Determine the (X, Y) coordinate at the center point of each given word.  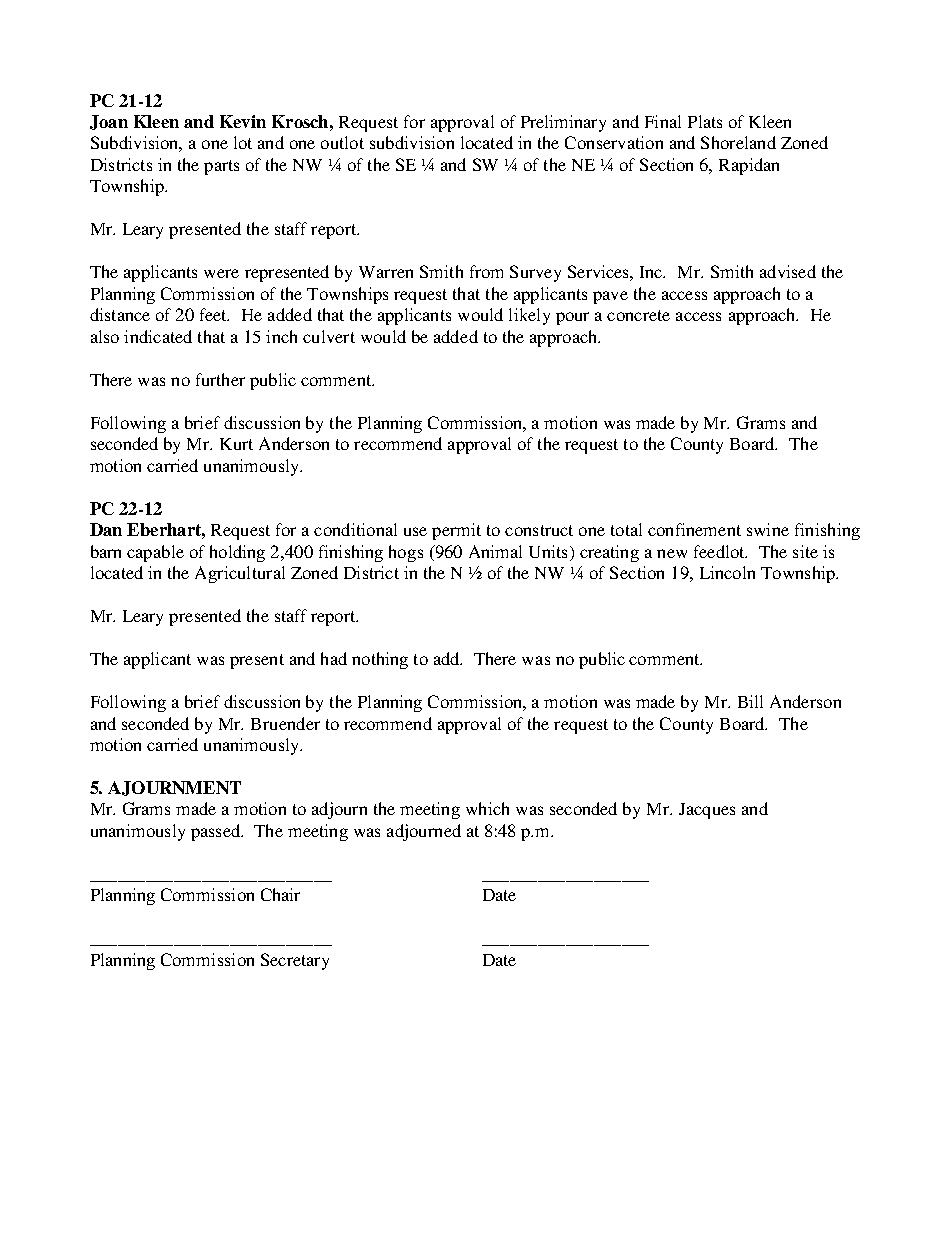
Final (663, 121)
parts (221, 167)
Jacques (707, 811)
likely (529, 316)
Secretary (295, 961)
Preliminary (563, 123)
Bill (750, 701)
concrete (638, 315)
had (334, 658)
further (220, 379)
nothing (380, 660)
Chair (280, 894)
